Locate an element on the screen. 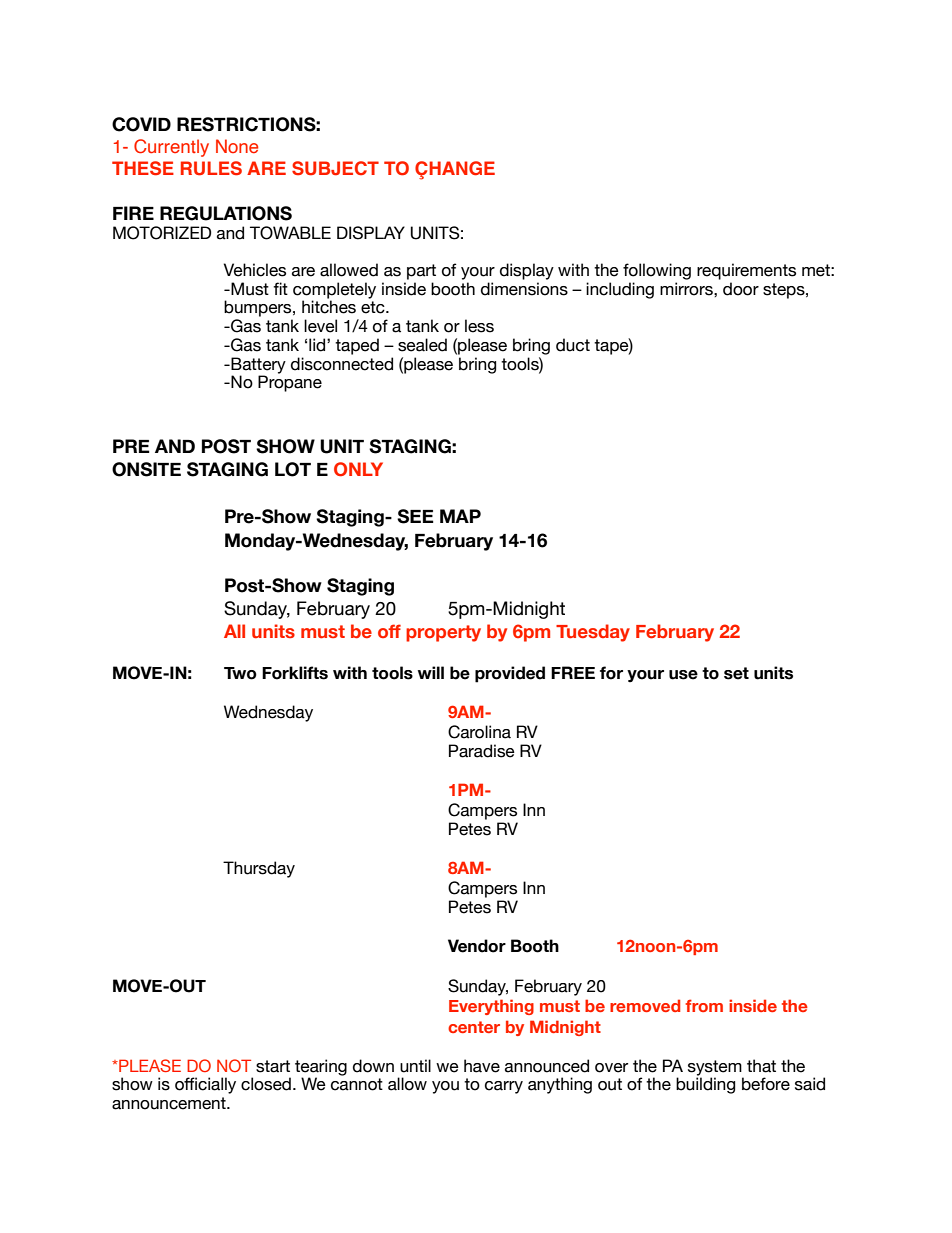 The height and width of the screenshot is (1233, 952). ONSITE is located at coordinates (146, 469).
